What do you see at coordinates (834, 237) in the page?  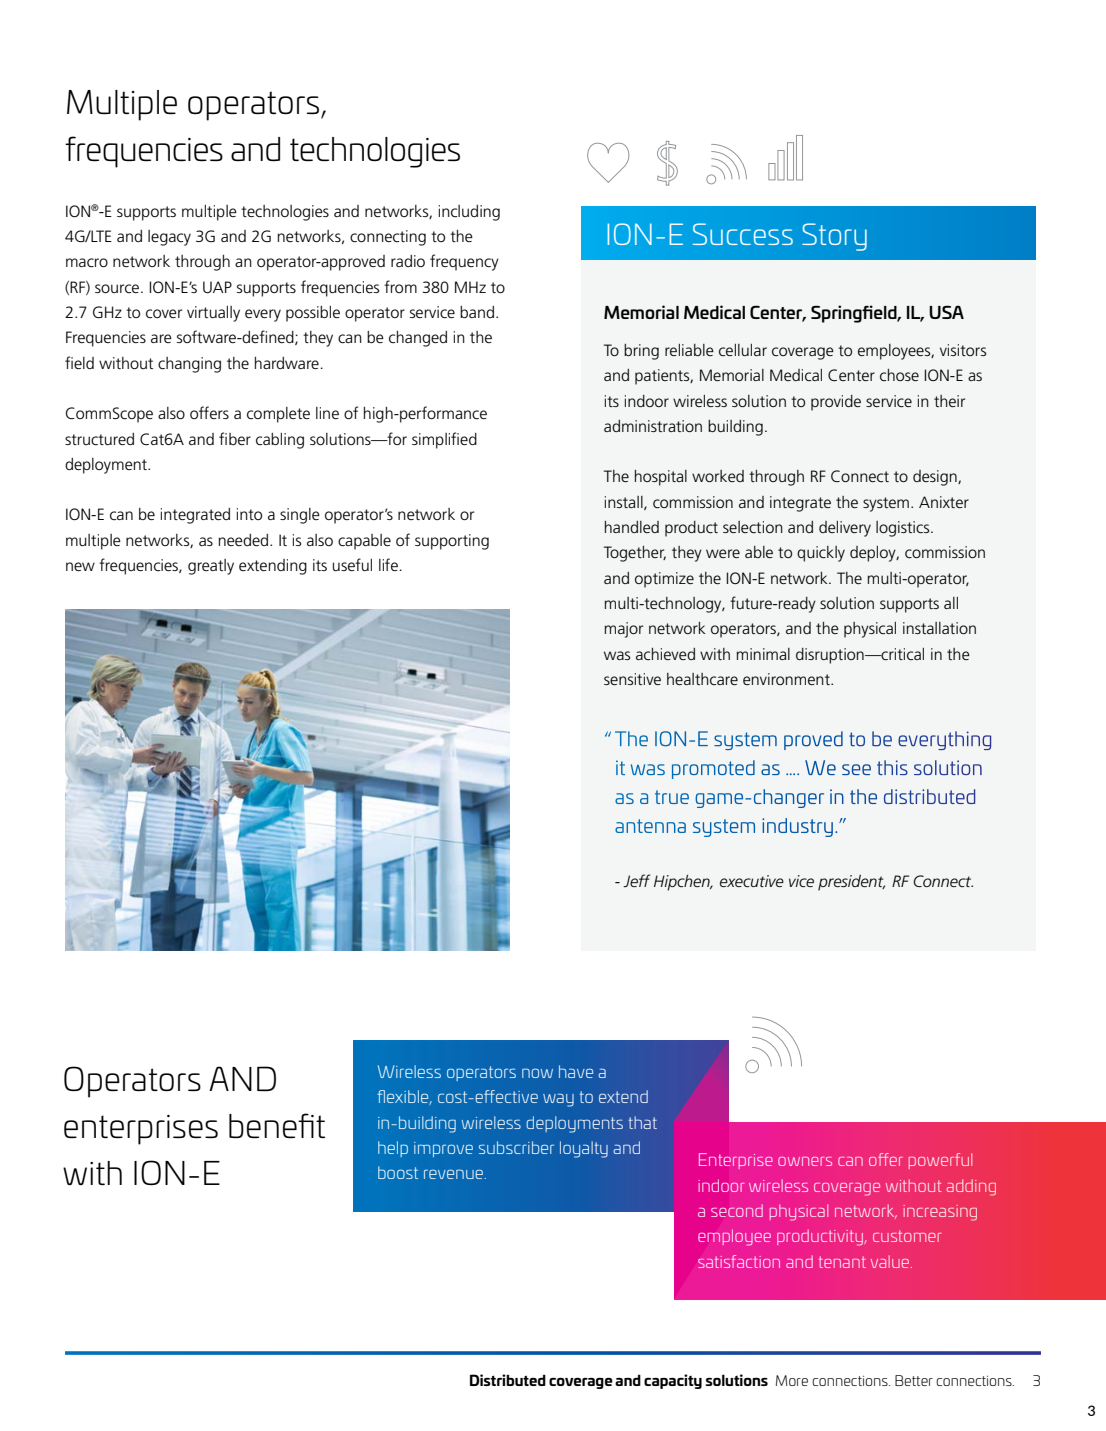 I see `Story` at bounding box center [834, 237].
